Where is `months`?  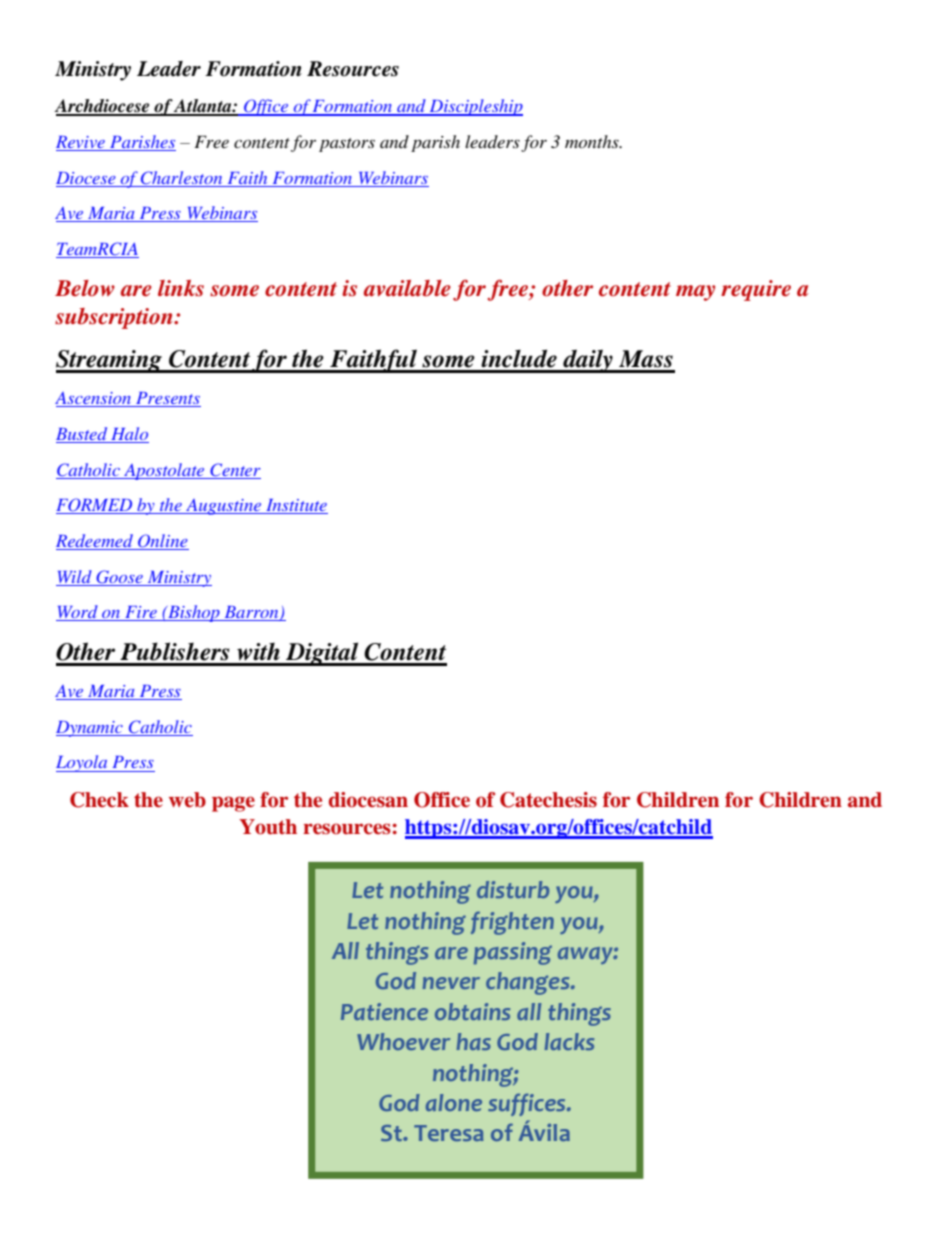 months is located at coordinates (593, 141).
